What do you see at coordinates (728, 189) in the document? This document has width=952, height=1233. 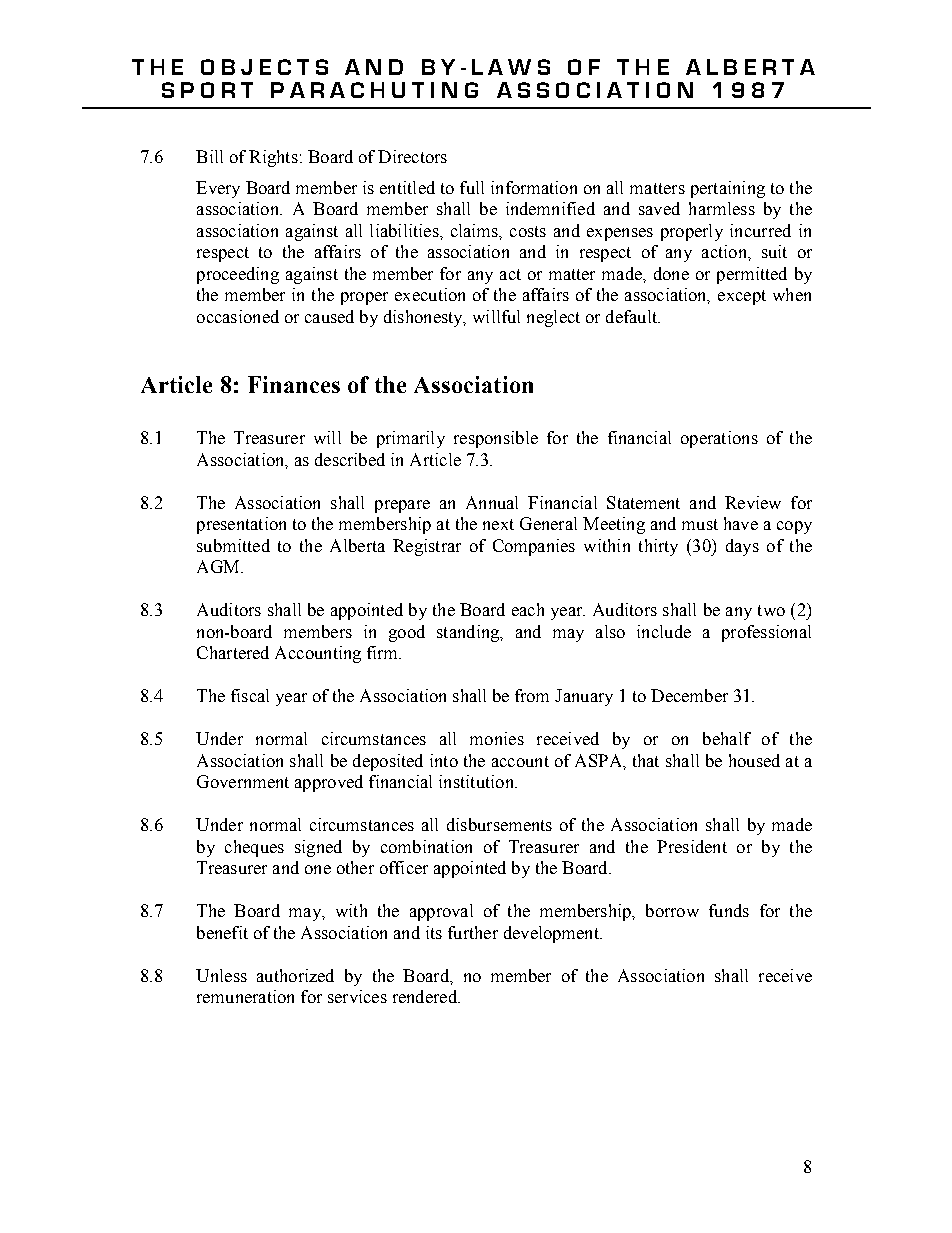 I see `pertaining` at bounding box center [728, 189].
